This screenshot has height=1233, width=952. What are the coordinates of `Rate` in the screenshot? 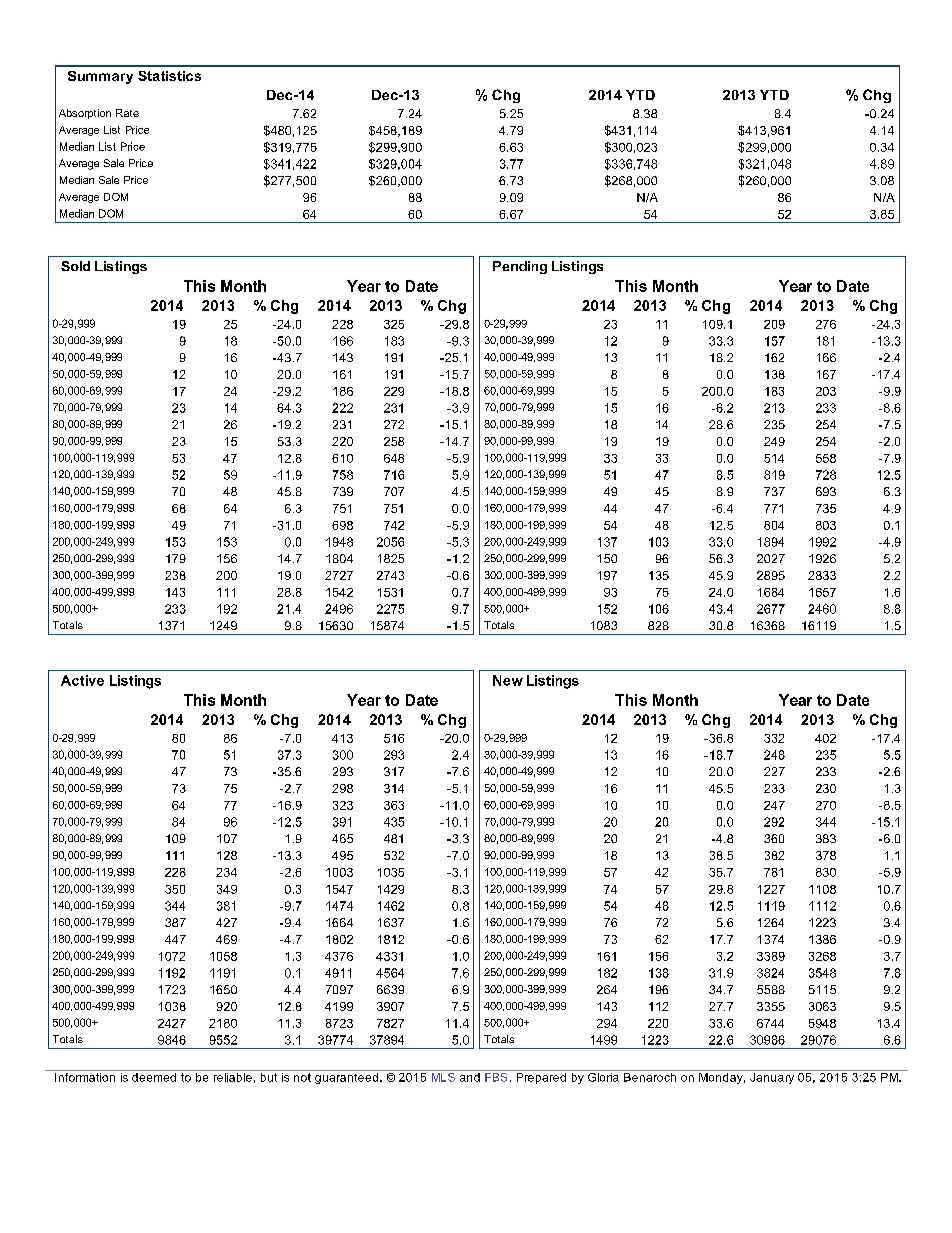 It's located at (127, 113).
